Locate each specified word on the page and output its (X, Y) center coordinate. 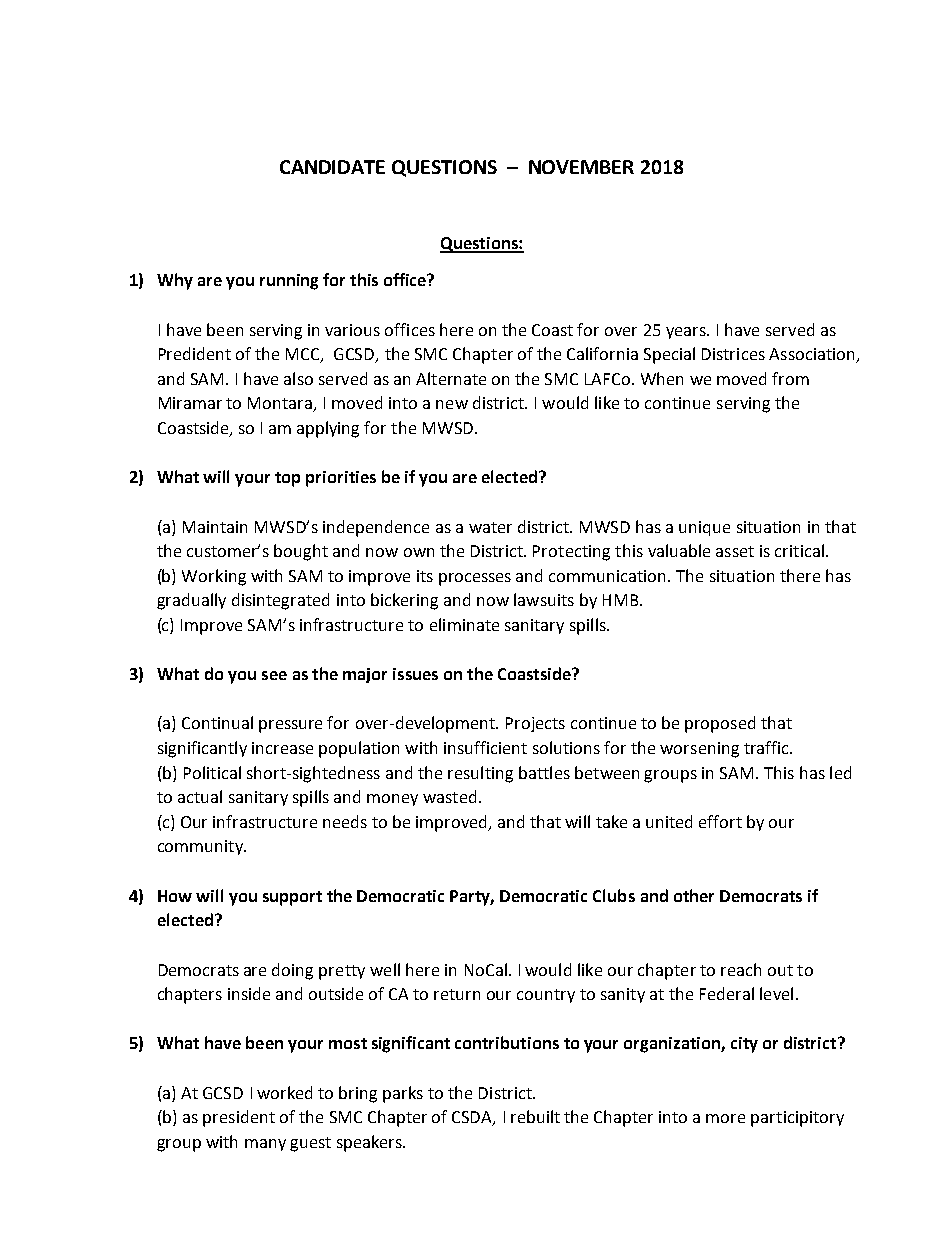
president (239, 1118)
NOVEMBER (581, 167)
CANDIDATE (332, 167)
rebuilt (535, 1116)
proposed (720, 724)
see (274, 675)
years (687, 333)
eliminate (464, 624)
